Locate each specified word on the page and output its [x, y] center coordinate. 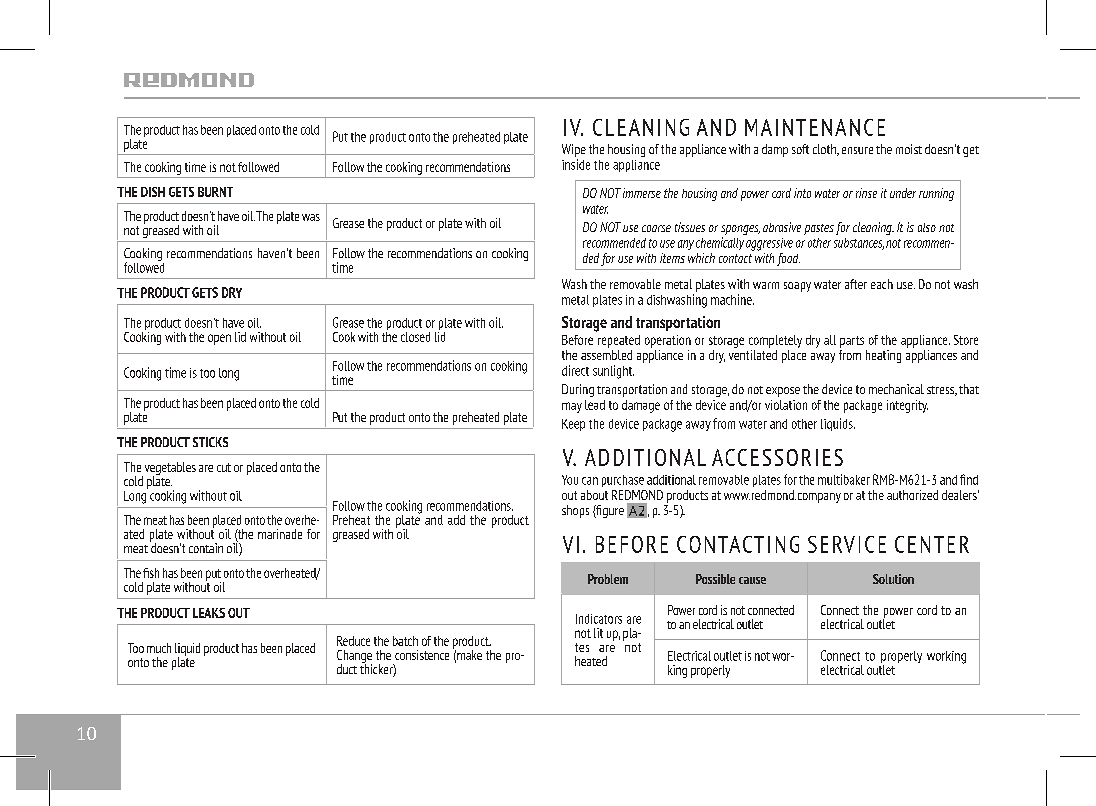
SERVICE [847, 544]
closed [415, 337]
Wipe [574, 150]
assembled [606, 355]
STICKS [210, 442]
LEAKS [209, 613]
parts [852, 342]
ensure [857, 150]
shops [575, 511]
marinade [280, 534]
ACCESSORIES [777, 457]
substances [859, 244]
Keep [573, 425]
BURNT [215, 192]
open [219, 339]
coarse [656, 228]
